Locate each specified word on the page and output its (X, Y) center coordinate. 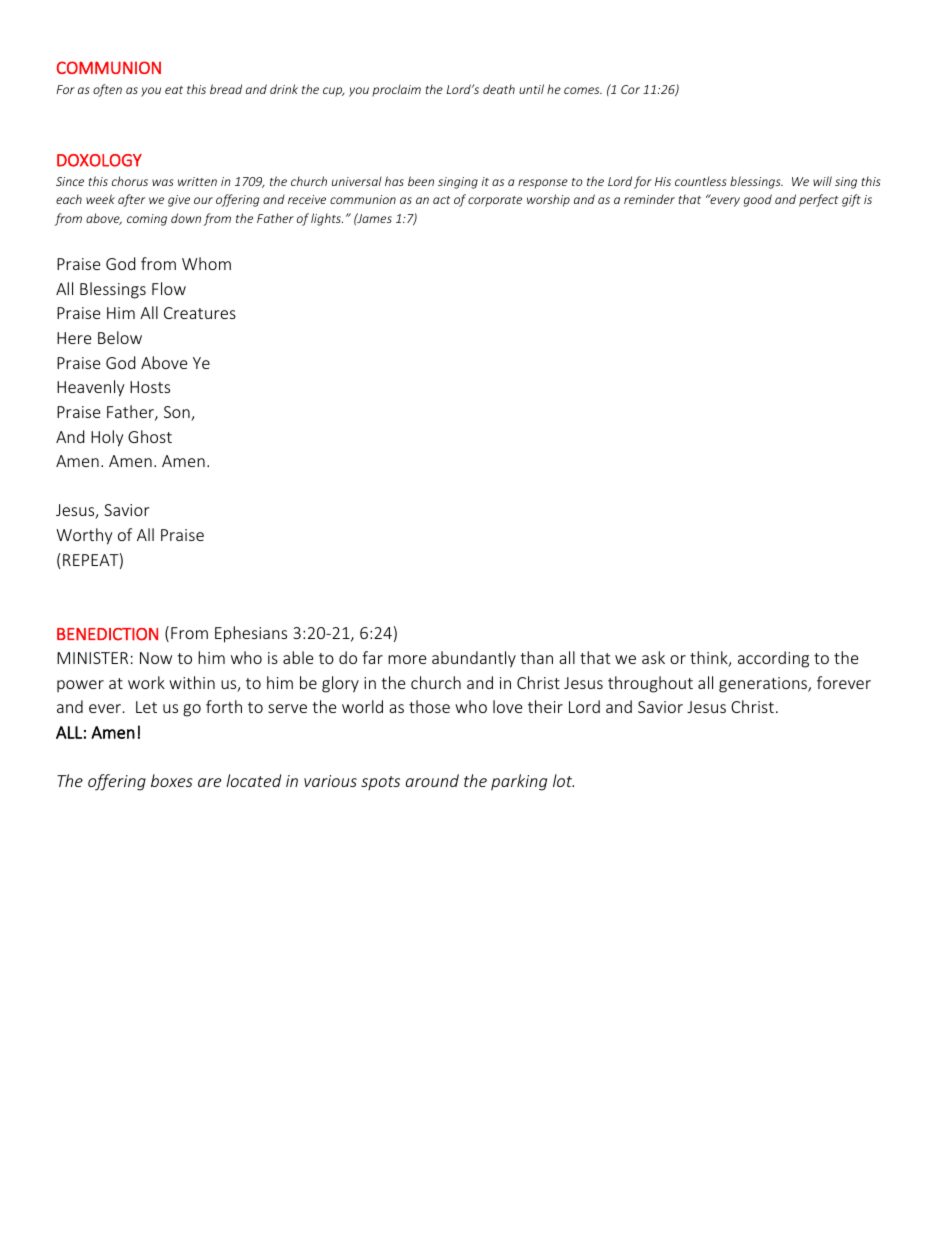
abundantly (474, 659)
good (758, 200)
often (107, 90)
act (442, 200)
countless (701, 181)
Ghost (150, 436)
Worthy (84, 536)
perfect (819, 200)
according (773, 659)
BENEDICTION (107, 634)
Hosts (150, 387)
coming (147, 220)
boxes (172, 780)
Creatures (200, 313)
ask (653, 657)
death (499, 89)
